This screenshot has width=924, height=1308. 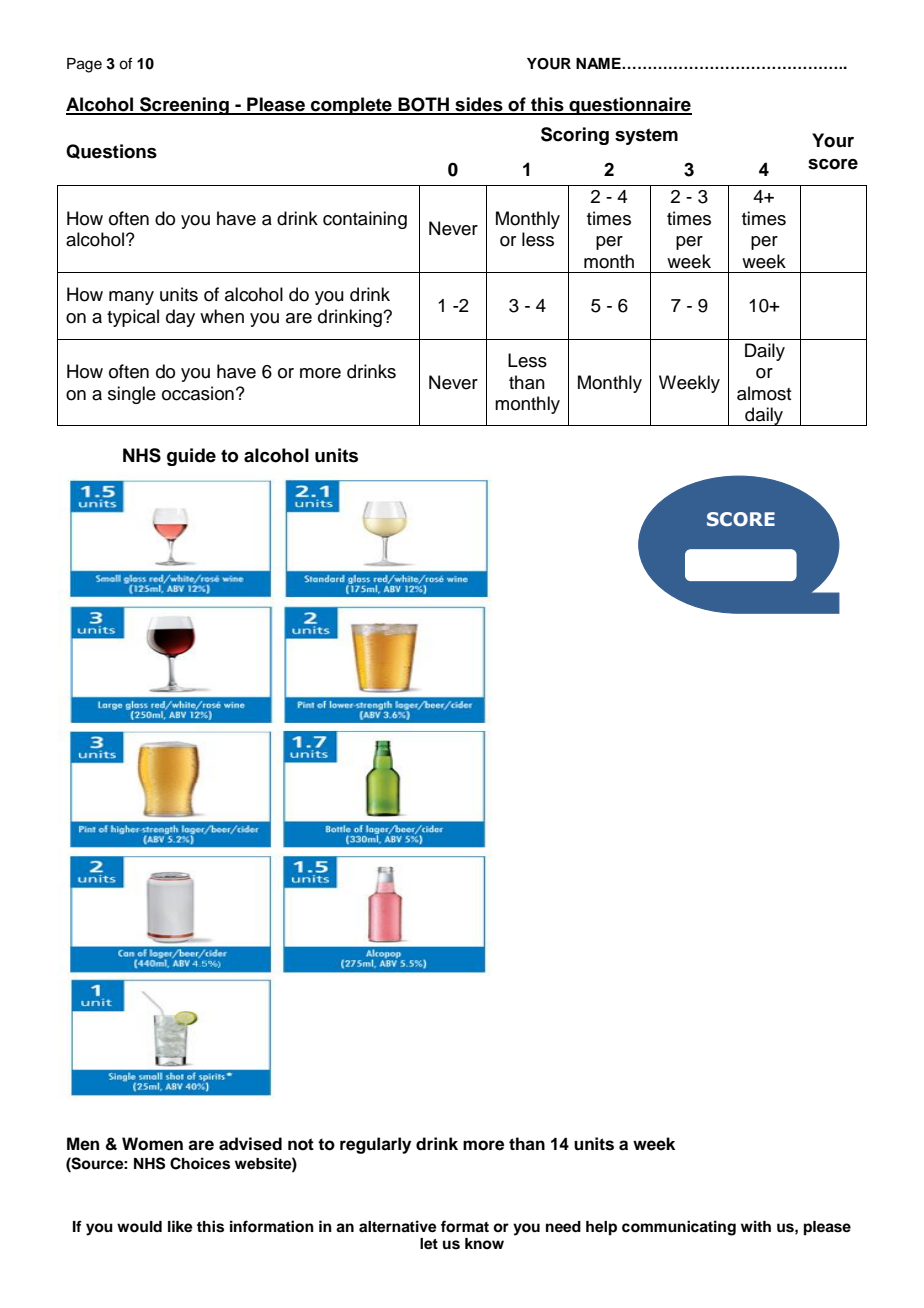 What do you see at coordinates (191, 457) in the screenshot?
I see `guide` at bounding box center [191, 457].
